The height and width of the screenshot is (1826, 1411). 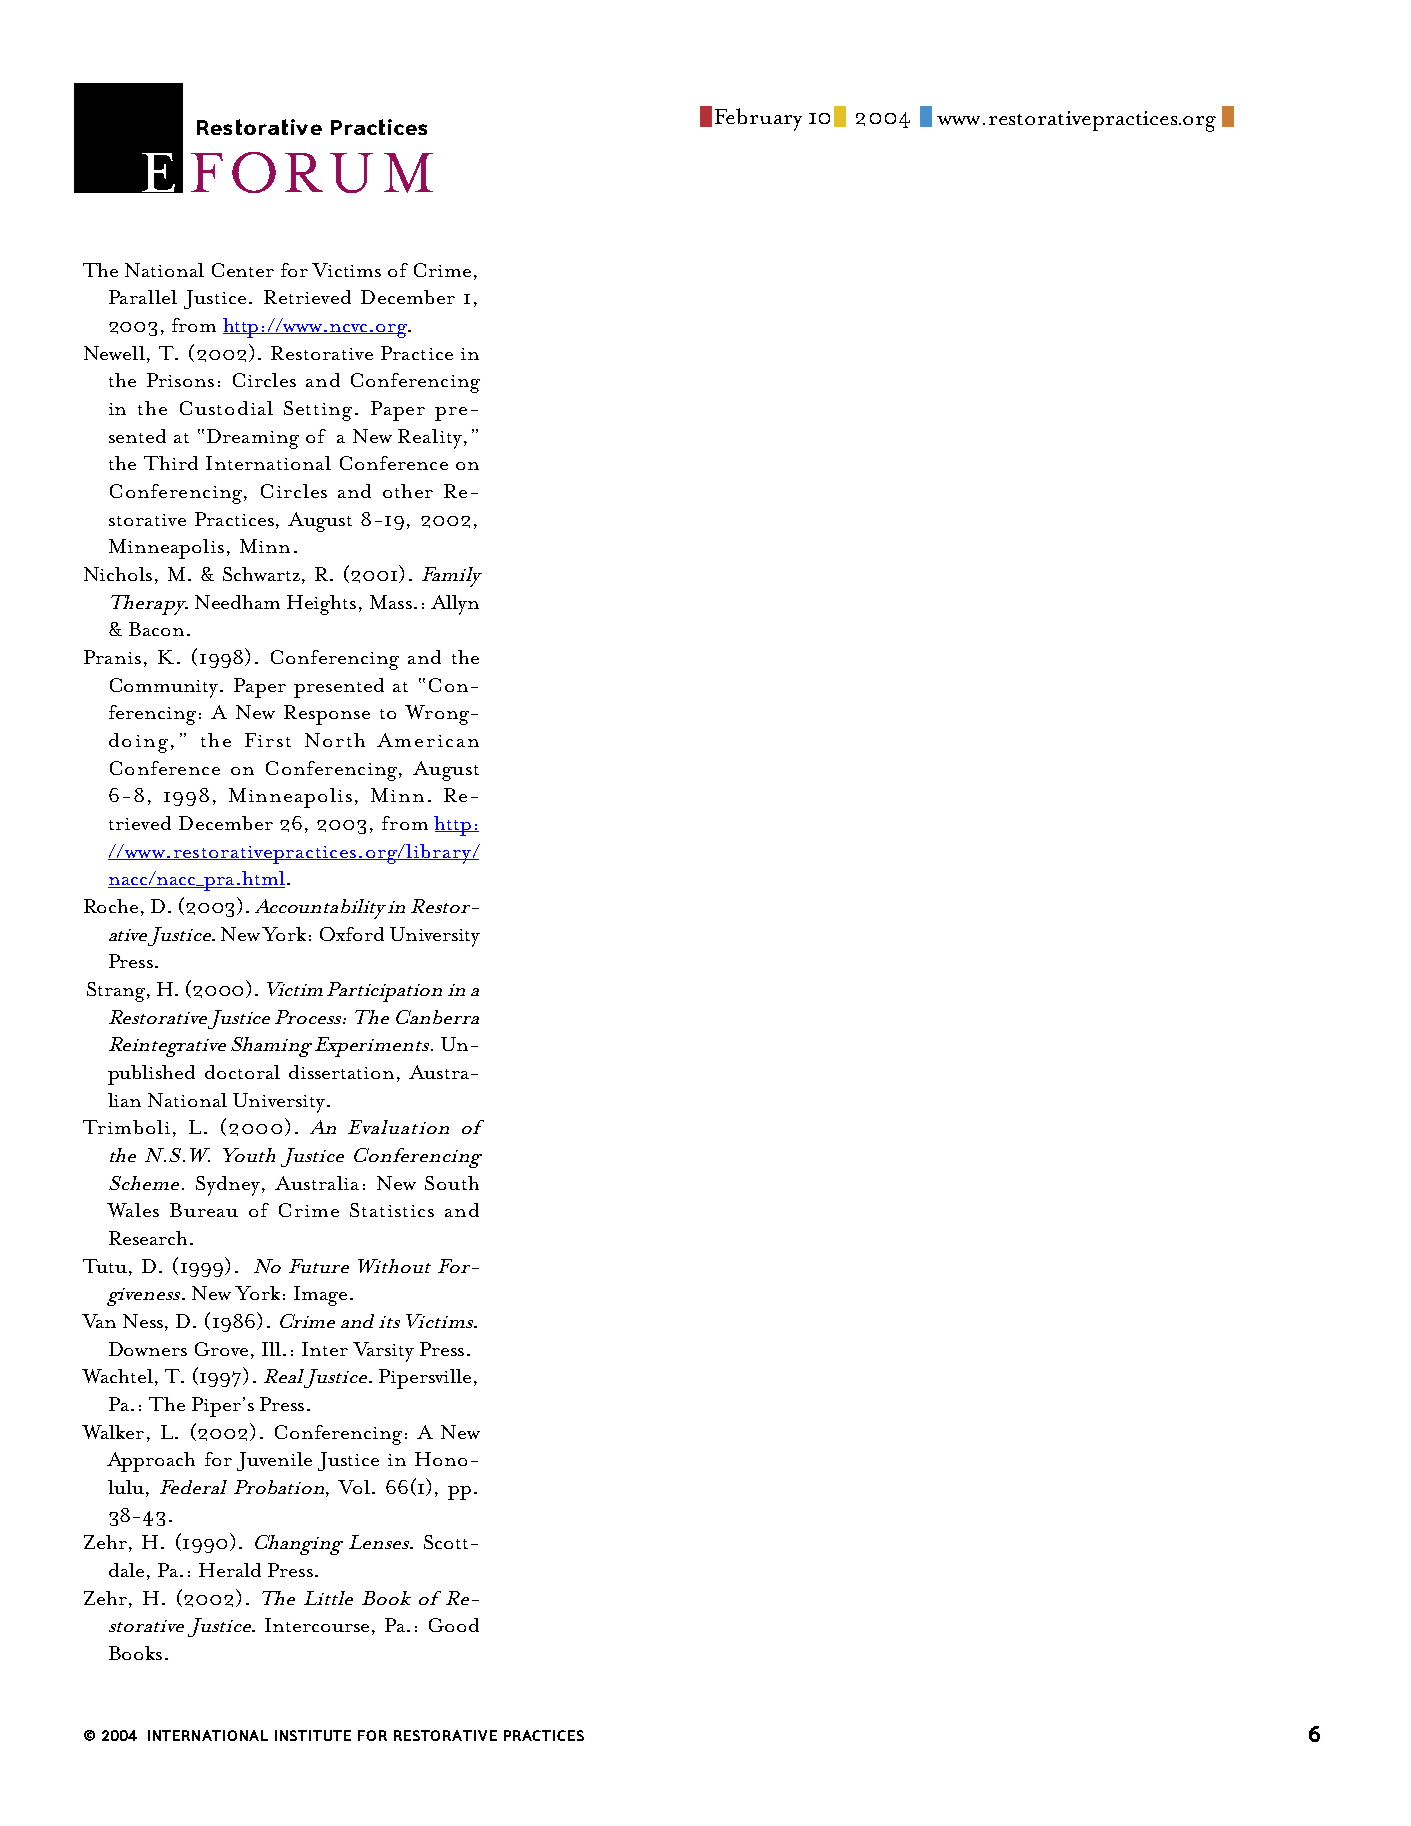 I want to click on American, so click(x=428, y=740).
